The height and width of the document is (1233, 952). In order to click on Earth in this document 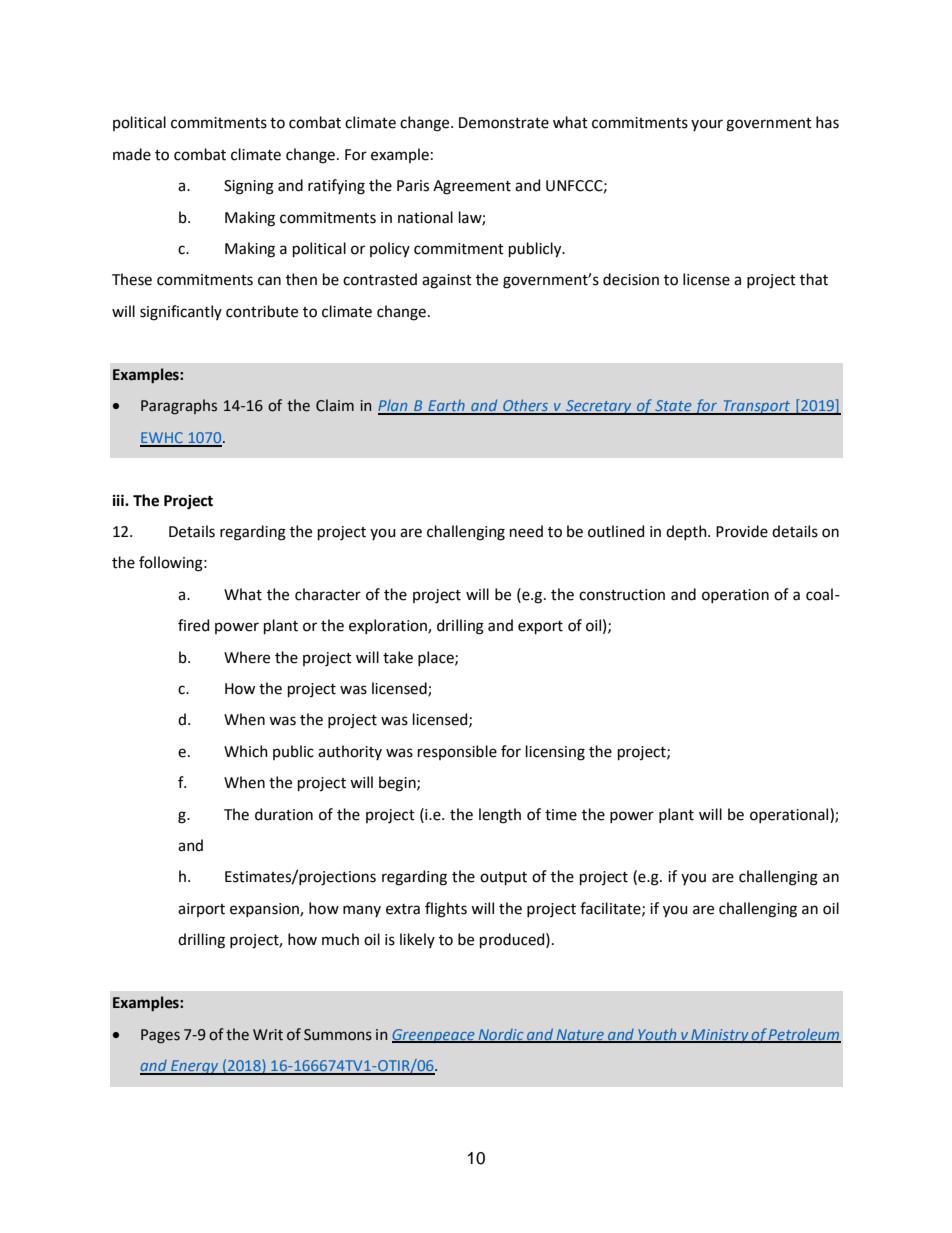, I will do `click(446, 407)`.
